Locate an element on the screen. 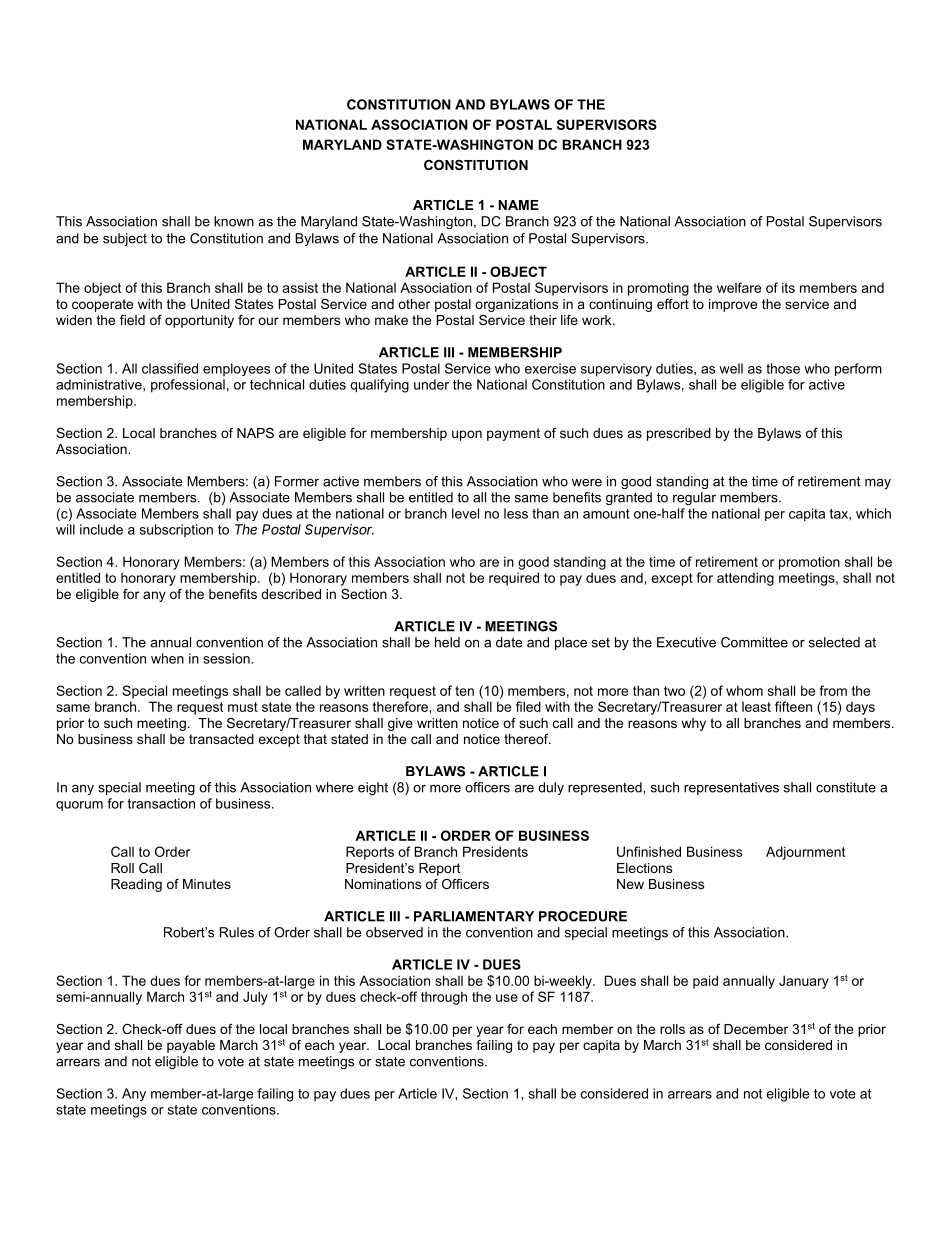 The height and width of the screenshot is (1233, 952). held is located at coordinates (447, 642).
